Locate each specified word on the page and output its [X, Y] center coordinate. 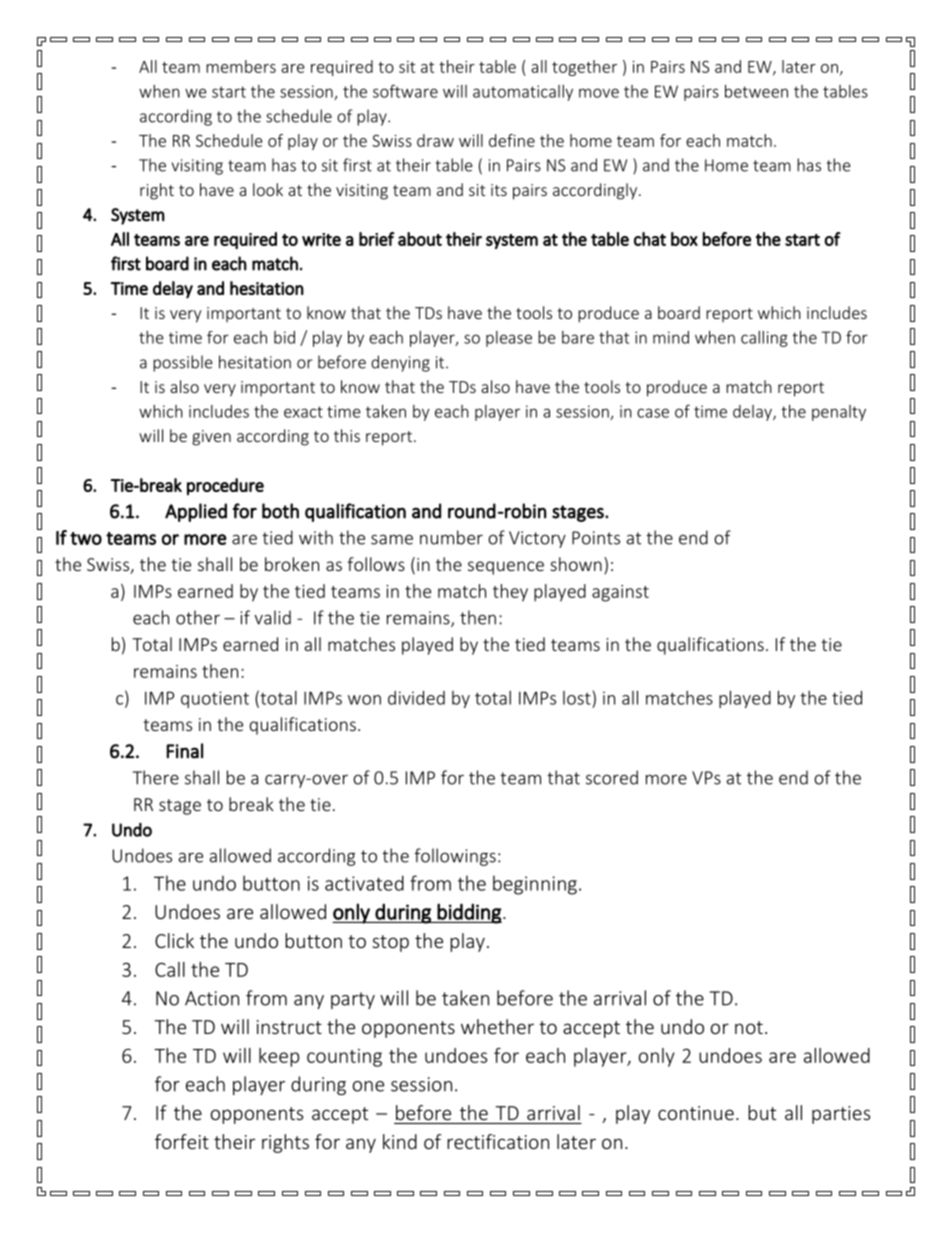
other [198, 617]
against [620, 593]
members [241, 66]
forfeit [182, 1141]
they [510, 593]
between [756, 91]
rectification [498, 1141]
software [405, 91]
